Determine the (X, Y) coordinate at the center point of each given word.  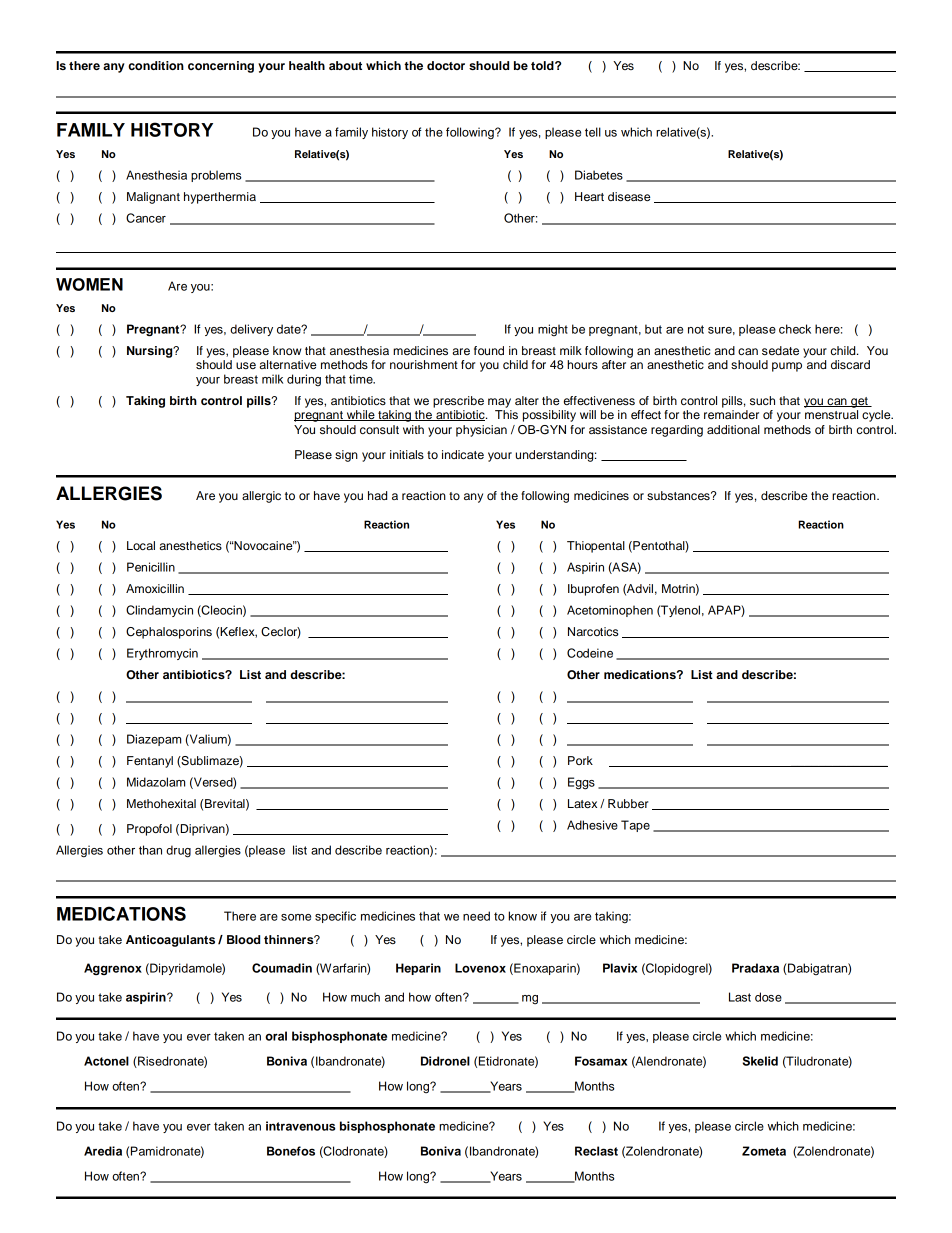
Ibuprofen (593, 590)
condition (156, 65)
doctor (446, 65)
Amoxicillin (155, 588)
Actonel (106, 1061)
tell (593, 132)
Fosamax (601, 1061)
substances (679, 495)
